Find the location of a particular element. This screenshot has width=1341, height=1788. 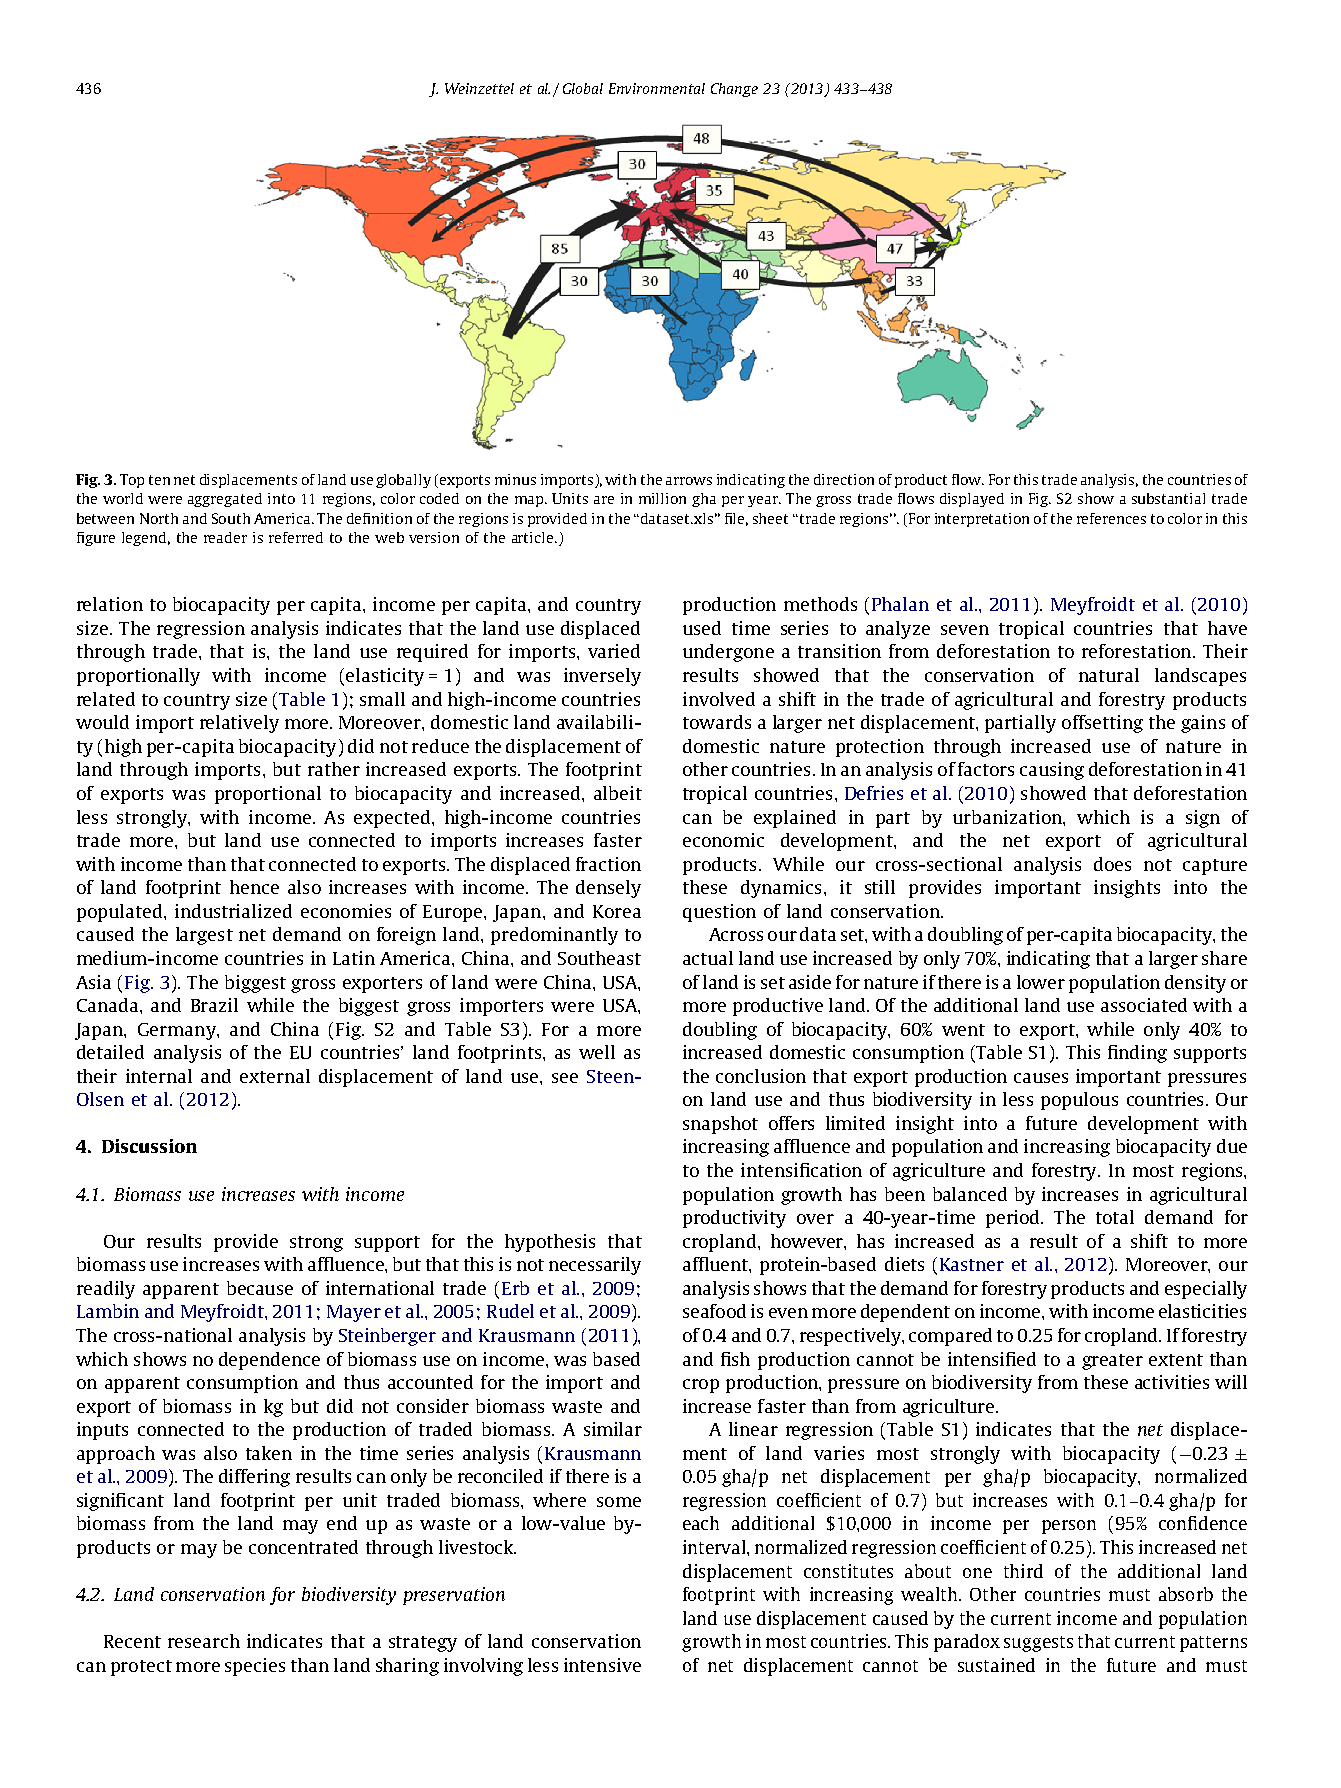

references is located at coordinates (1111, 518).
